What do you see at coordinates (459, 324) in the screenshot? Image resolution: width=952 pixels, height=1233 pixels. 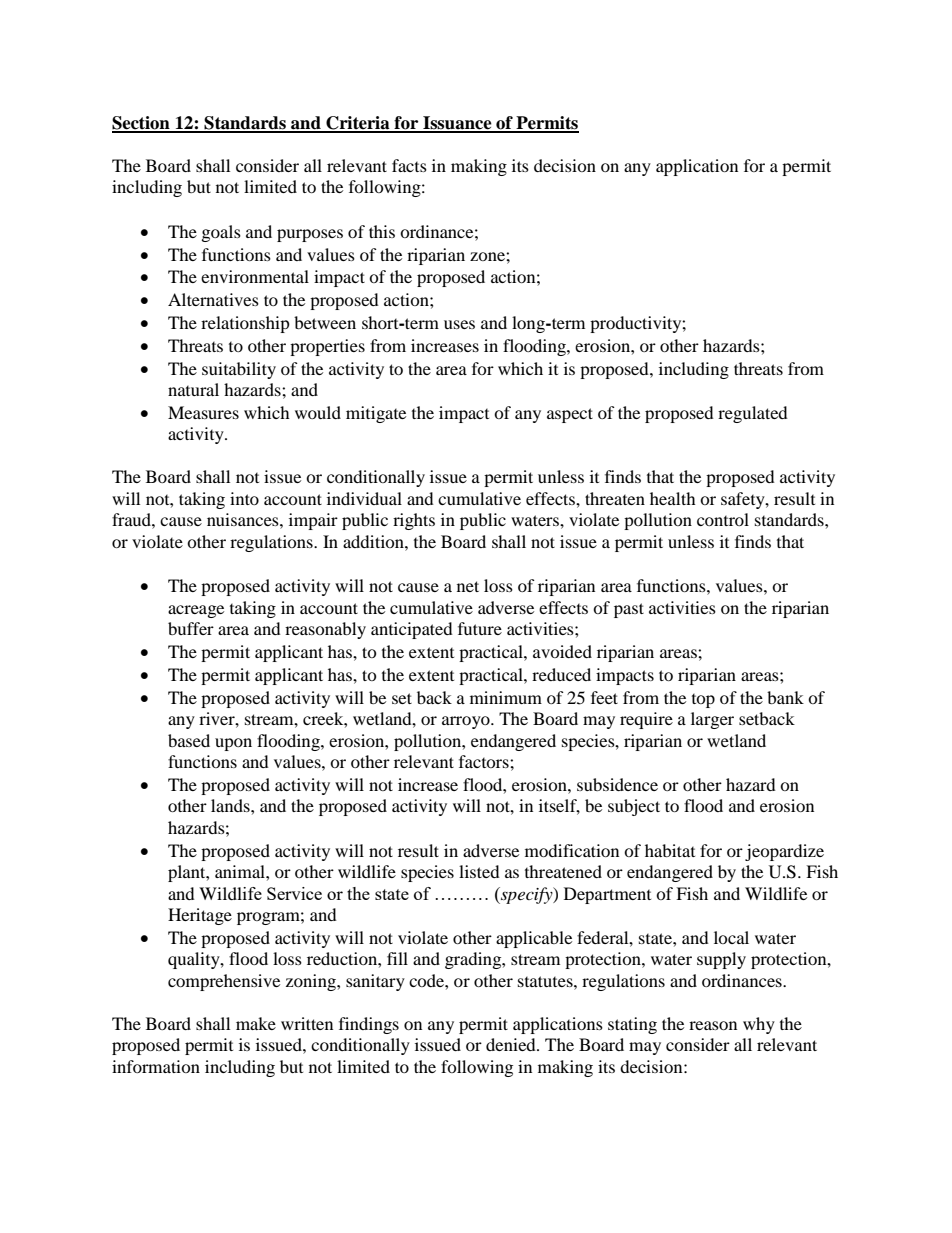 I see `uses` at bounding box center [459, 324].
